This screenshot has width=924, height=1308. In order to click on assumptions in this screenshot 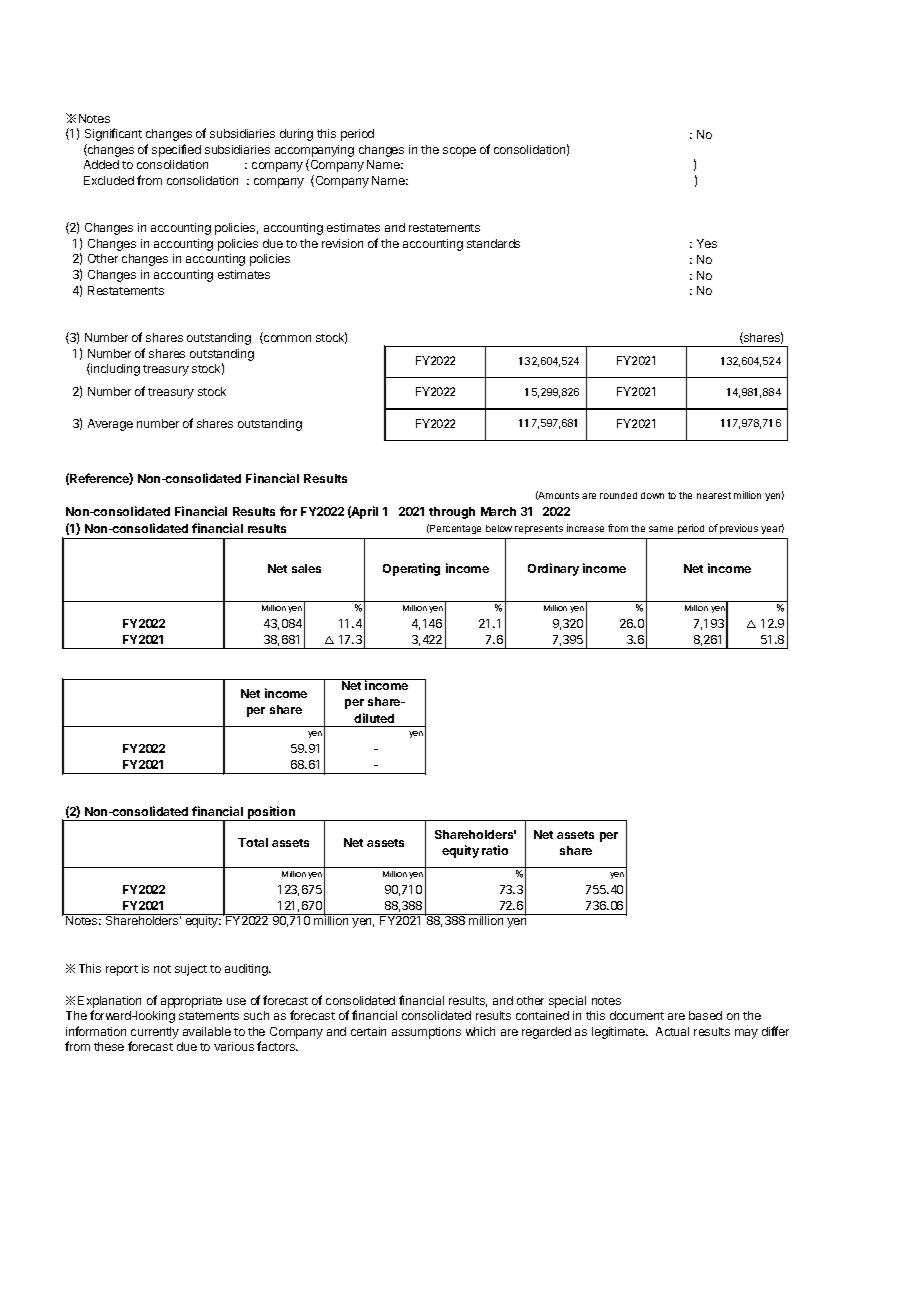, I will do `click(426, 1033)`.
